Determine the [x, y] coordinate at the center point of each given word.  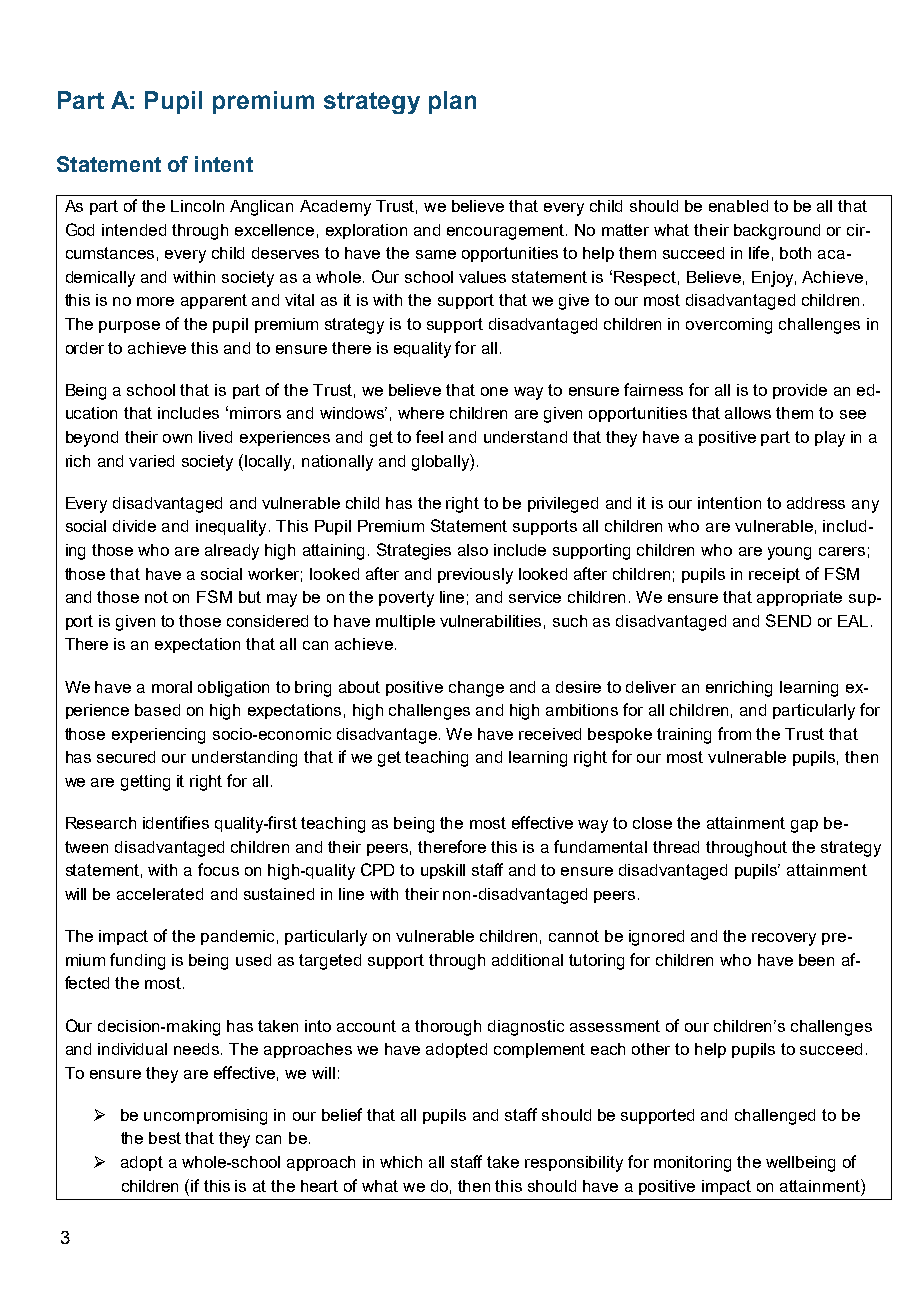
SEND [788, 620]
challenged [775, 1117]
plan [452, 102]
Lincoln [197, 206]
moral [172, 687]
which [401, 1162]
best [165, 1138]
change [476, 689]
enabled [738, 206]
